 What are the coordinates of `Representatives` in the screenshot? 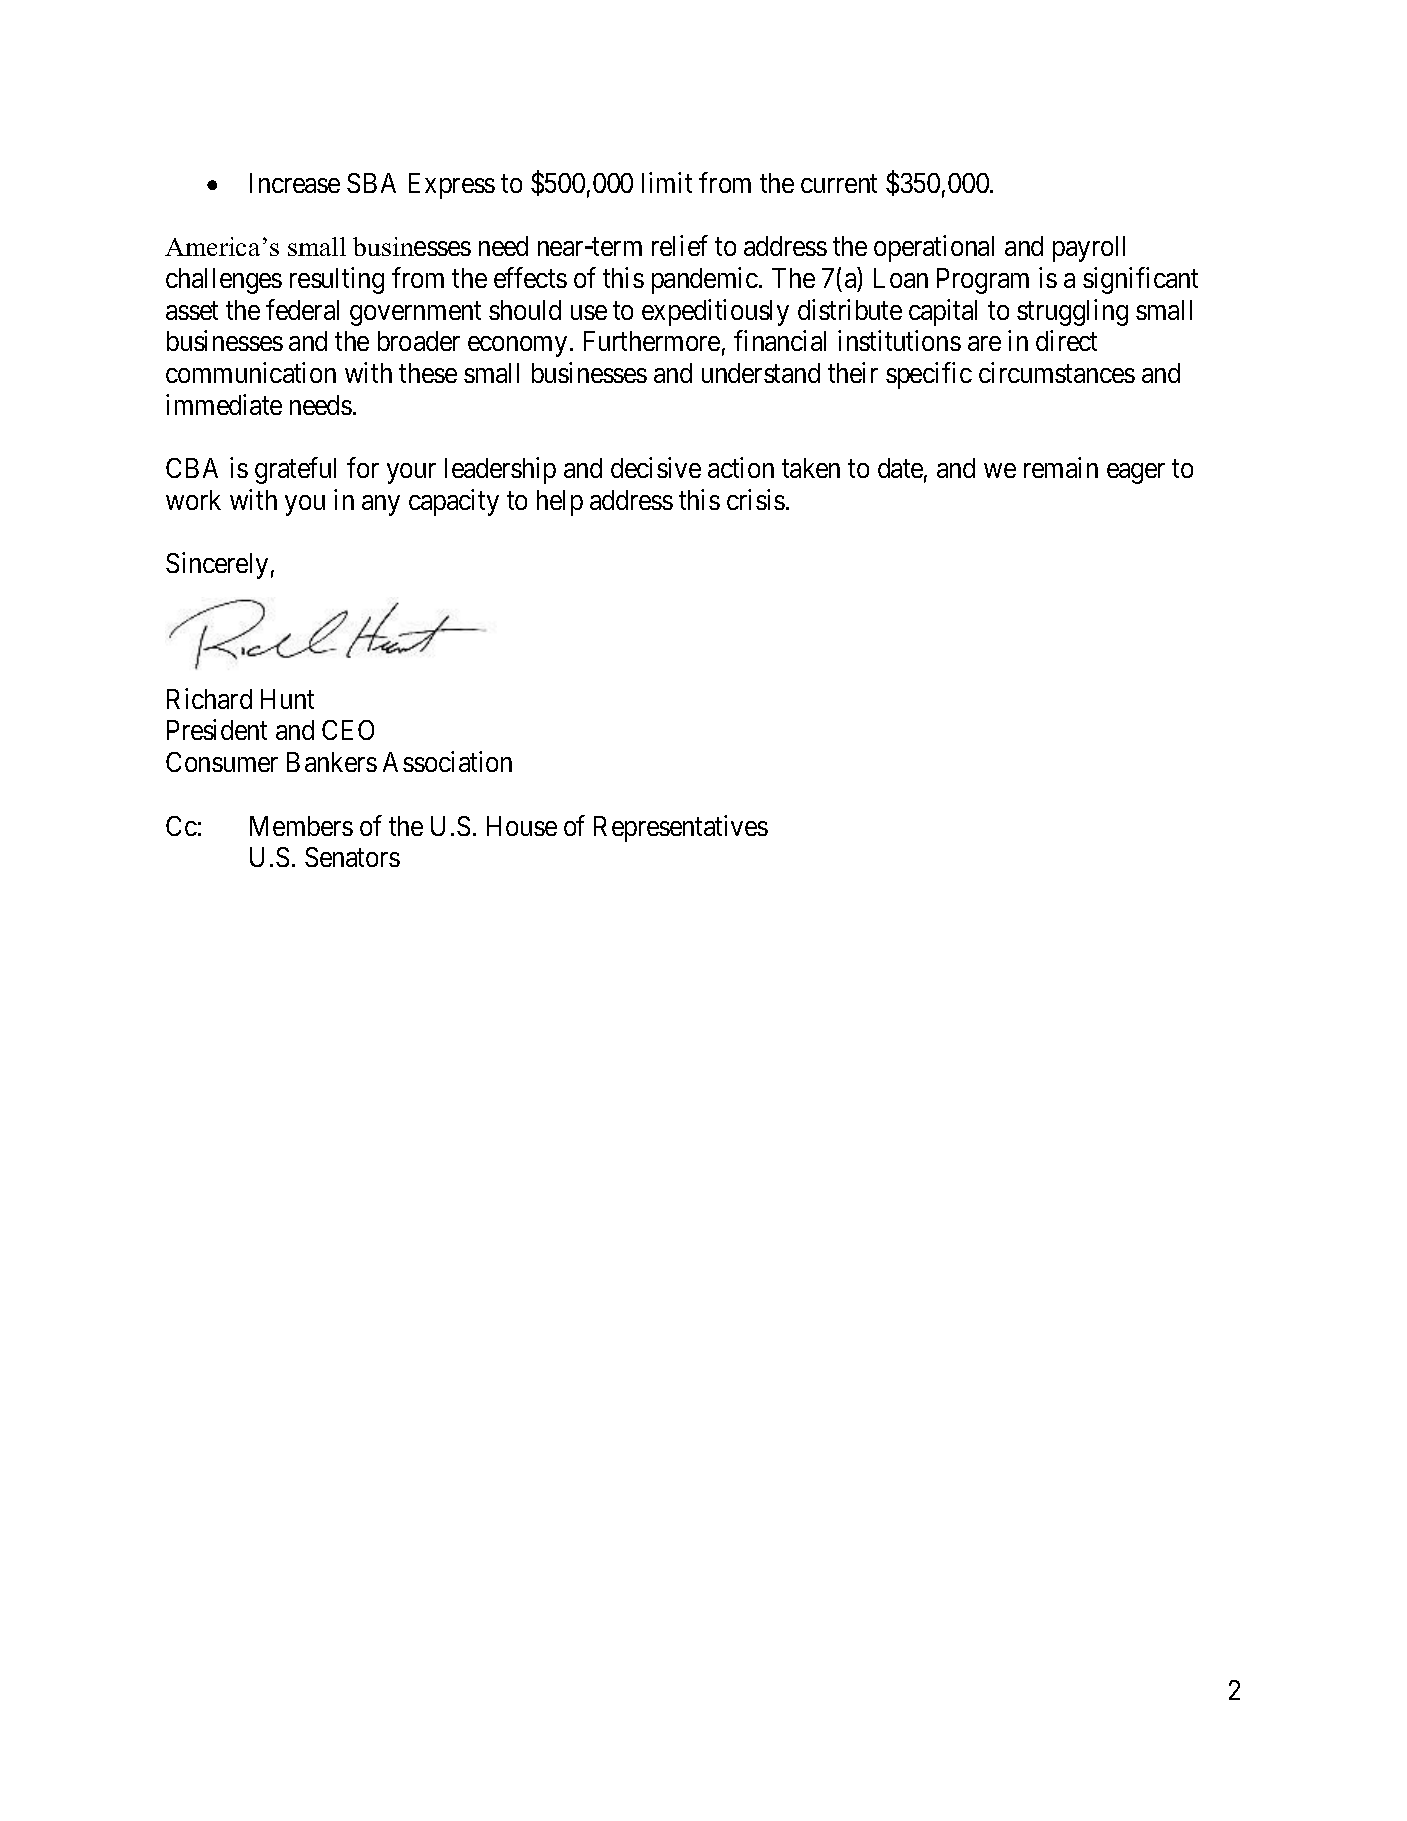 It's located at (681, 828).
